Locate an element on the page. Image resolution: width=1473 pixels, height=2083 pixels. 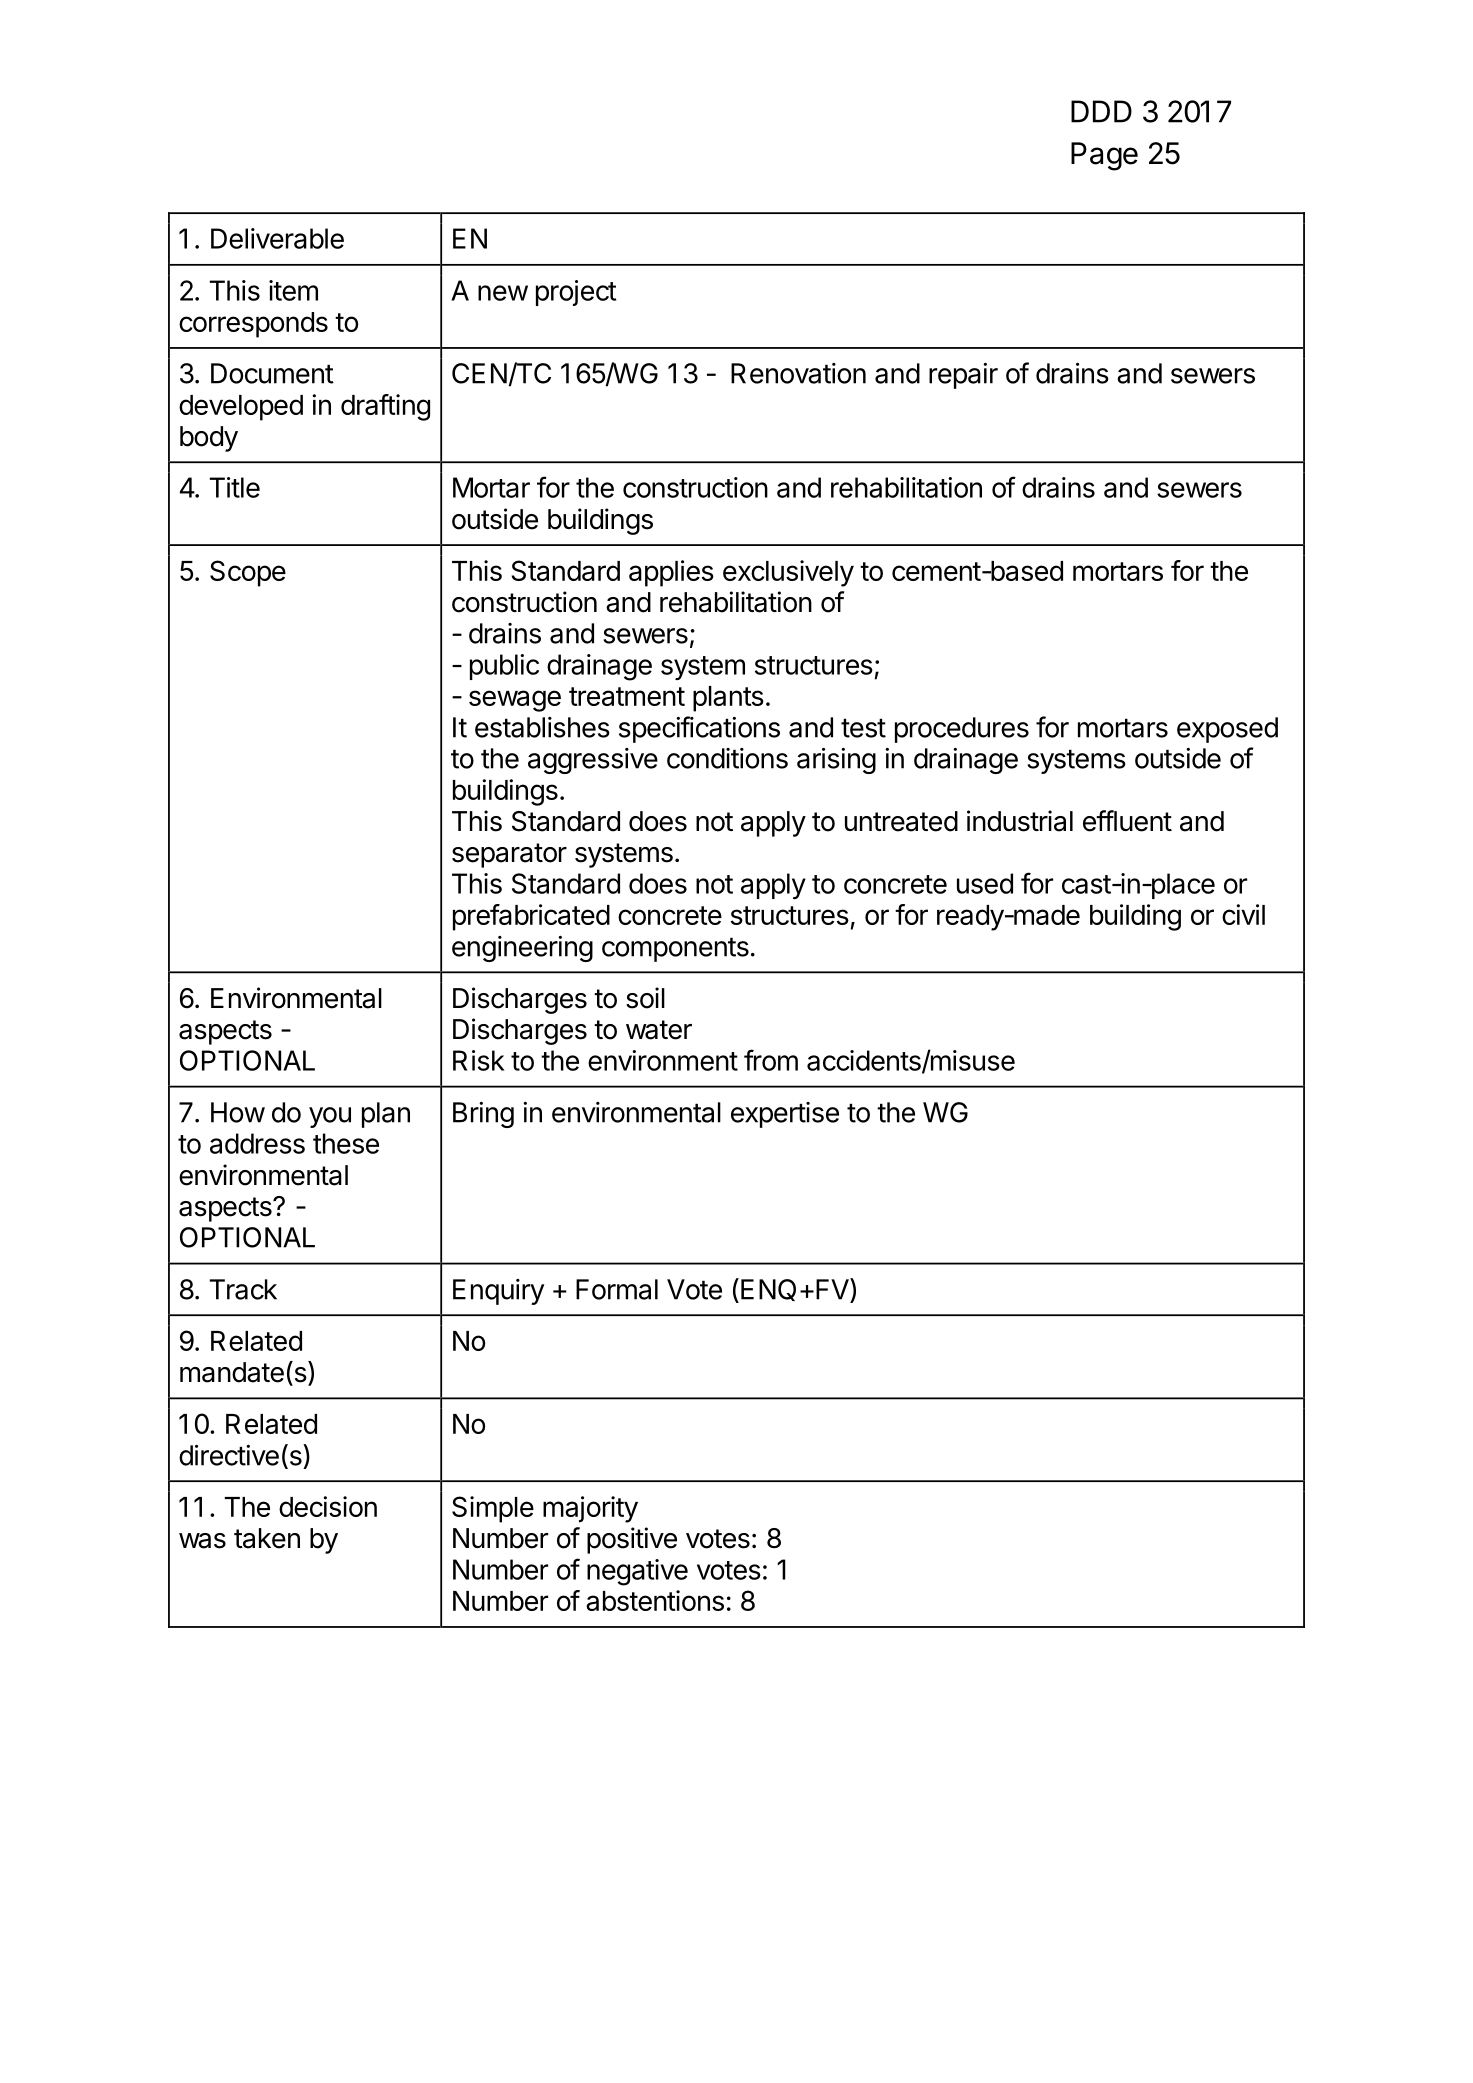
Scope is located at coordinates (248, 573).
